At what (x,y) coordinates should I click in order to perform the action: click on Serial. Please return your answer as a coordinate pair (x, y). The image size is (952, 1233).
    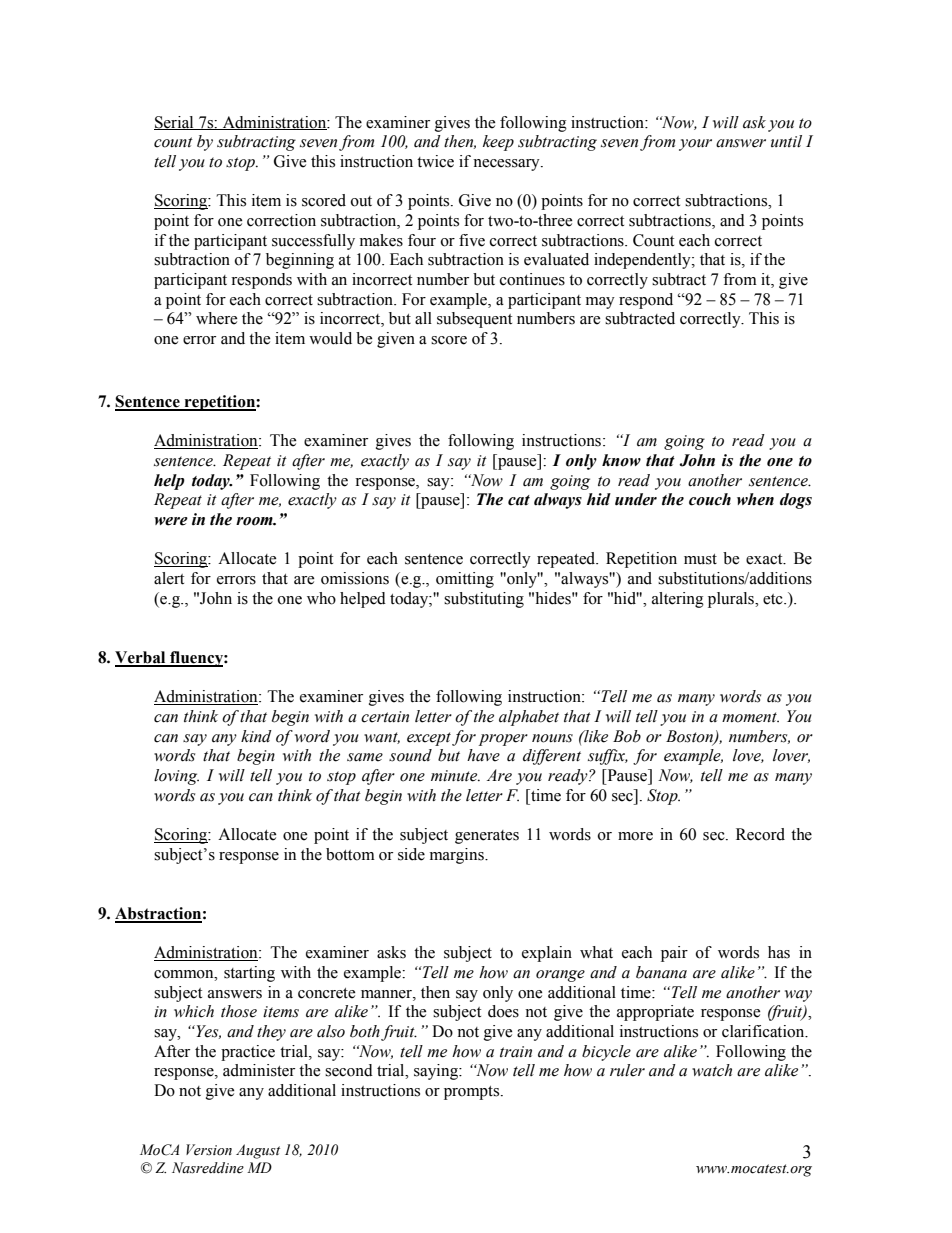
    Looking at the image, I should click on (175, 123).
